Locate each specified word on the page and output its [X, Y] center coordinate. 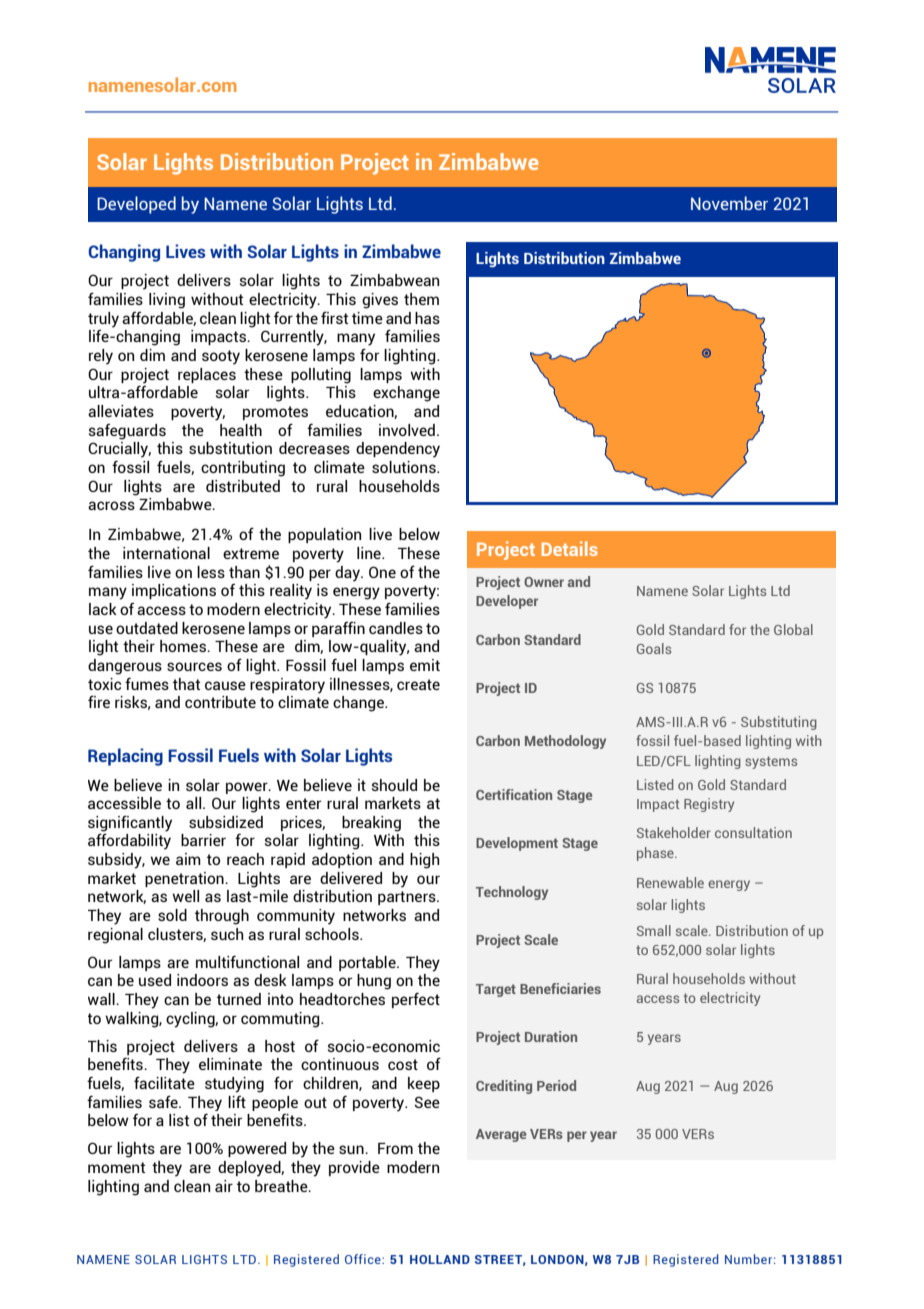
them [421, 299]
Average [501, 1135]
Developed [136, 205]
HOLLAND [440, 1259]
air [224, 1186]
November [729, 203]
